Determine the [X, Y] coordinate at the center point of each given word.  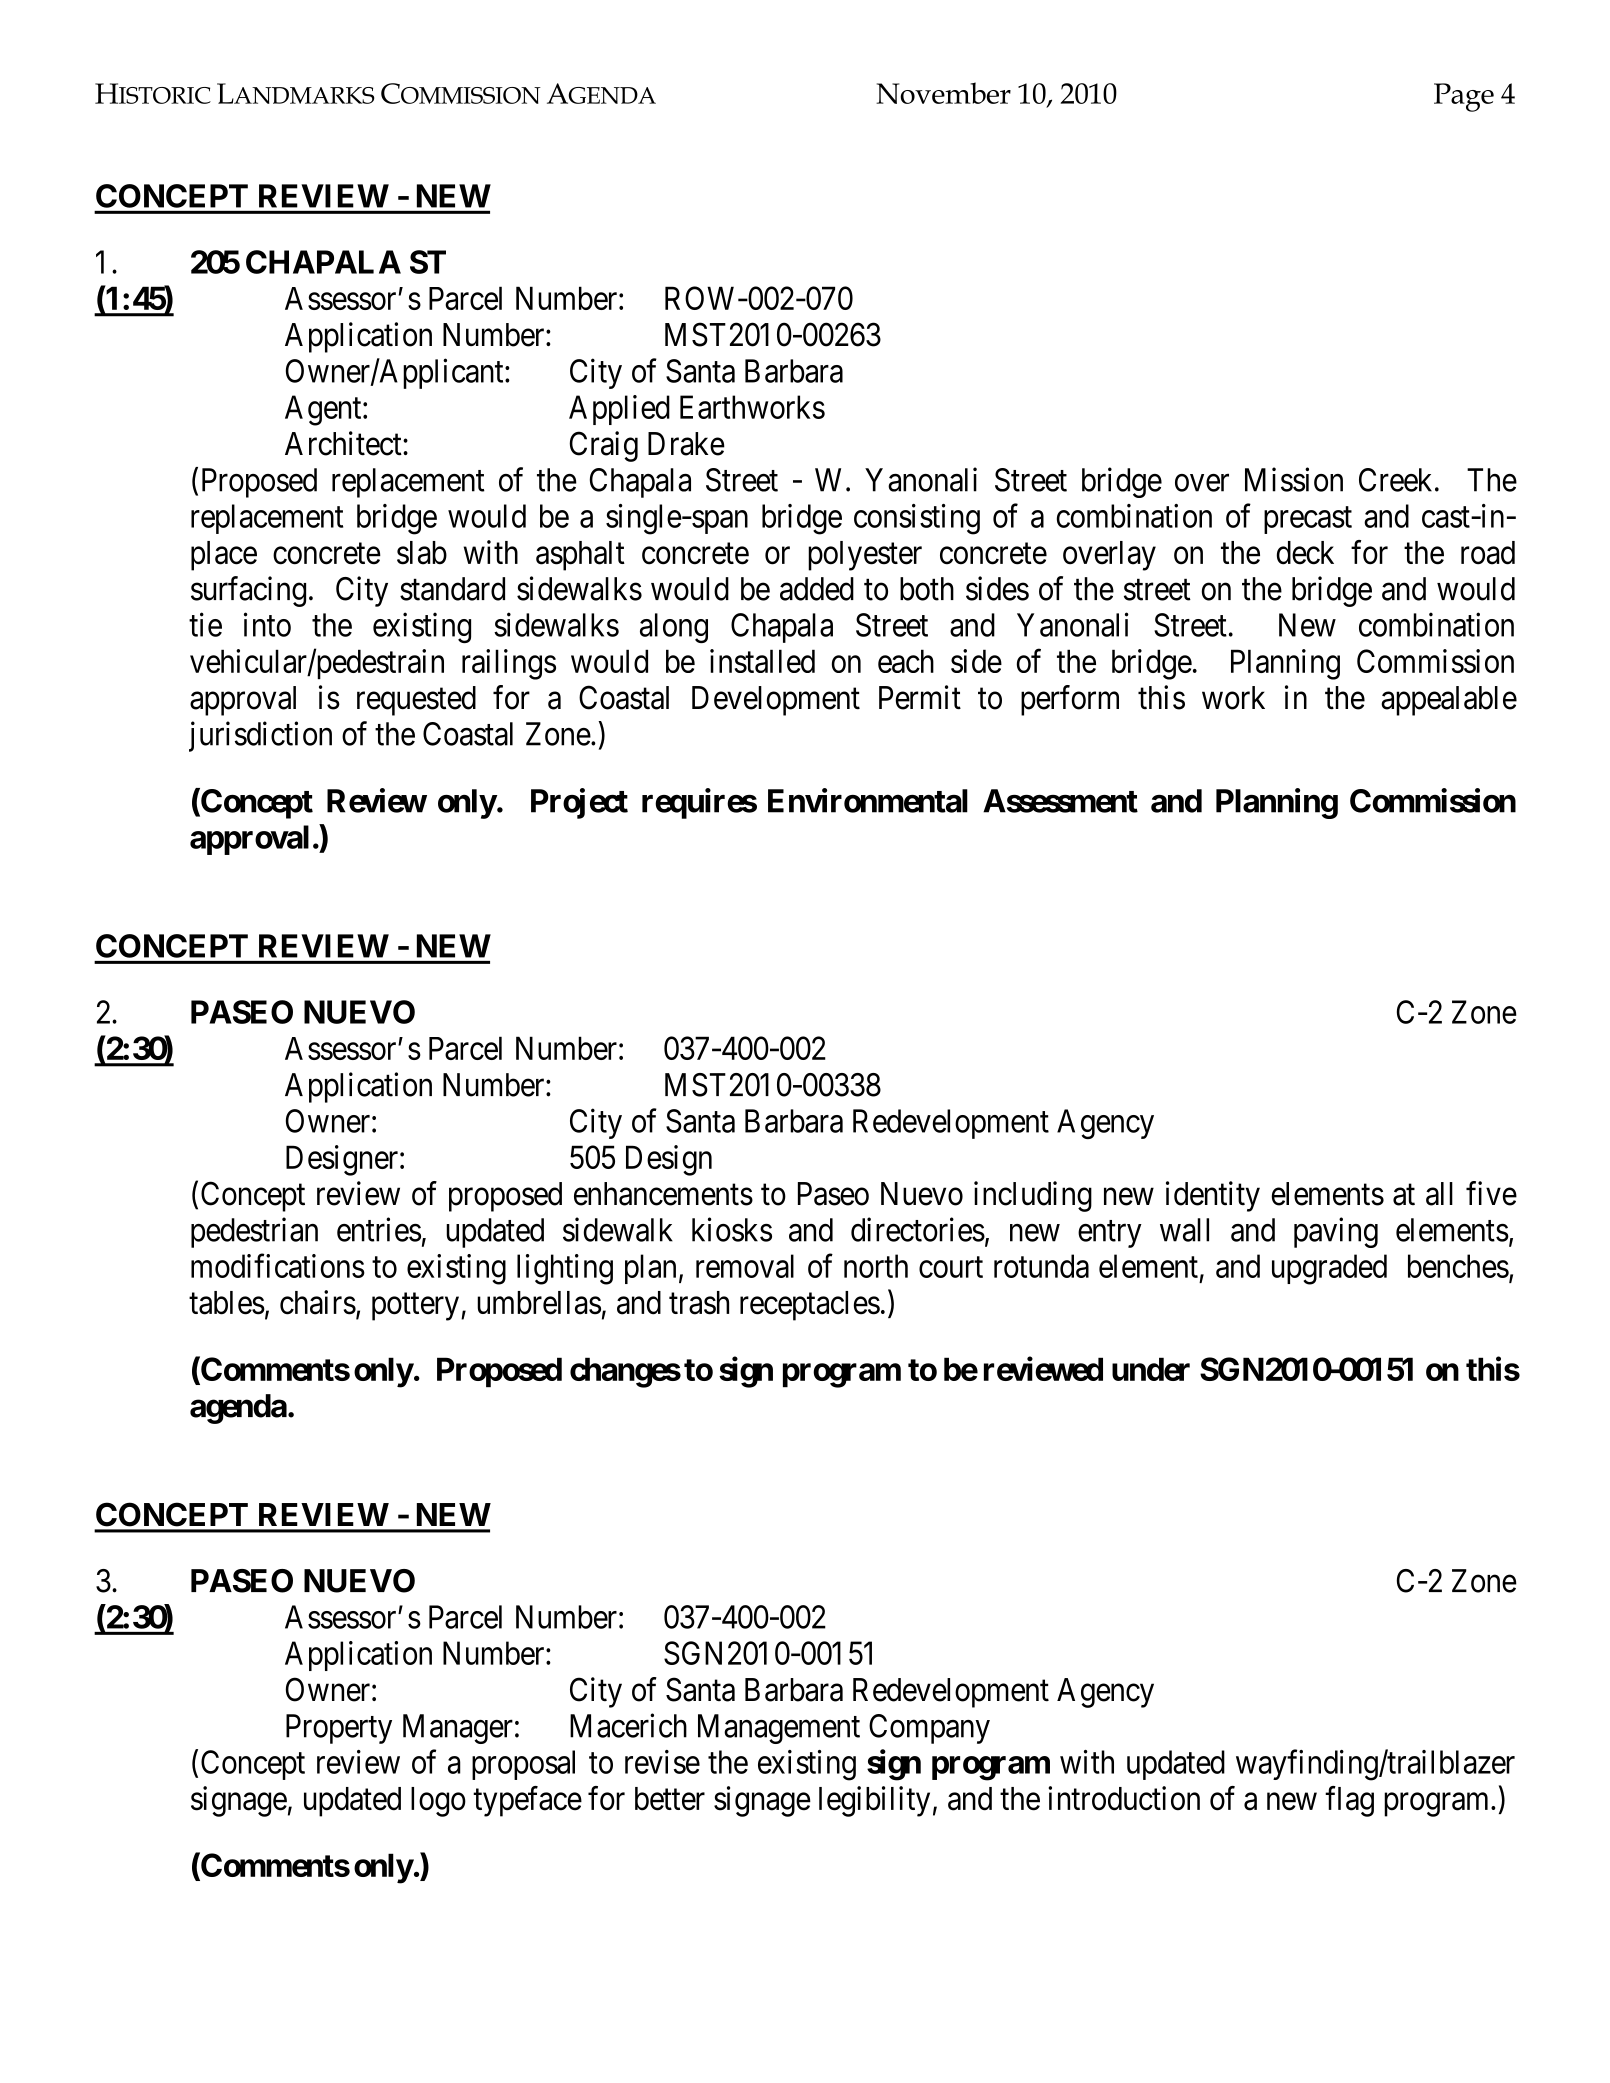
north [876, 1266]
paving [1336, 1232]
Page [1464, 97]
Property [339, 1729]
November [943, 93]
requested [416, 701]
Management [779, 1729]
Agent [324, 410]
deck [1305, 553]
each [906, 661]
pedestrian [254, 1232]
